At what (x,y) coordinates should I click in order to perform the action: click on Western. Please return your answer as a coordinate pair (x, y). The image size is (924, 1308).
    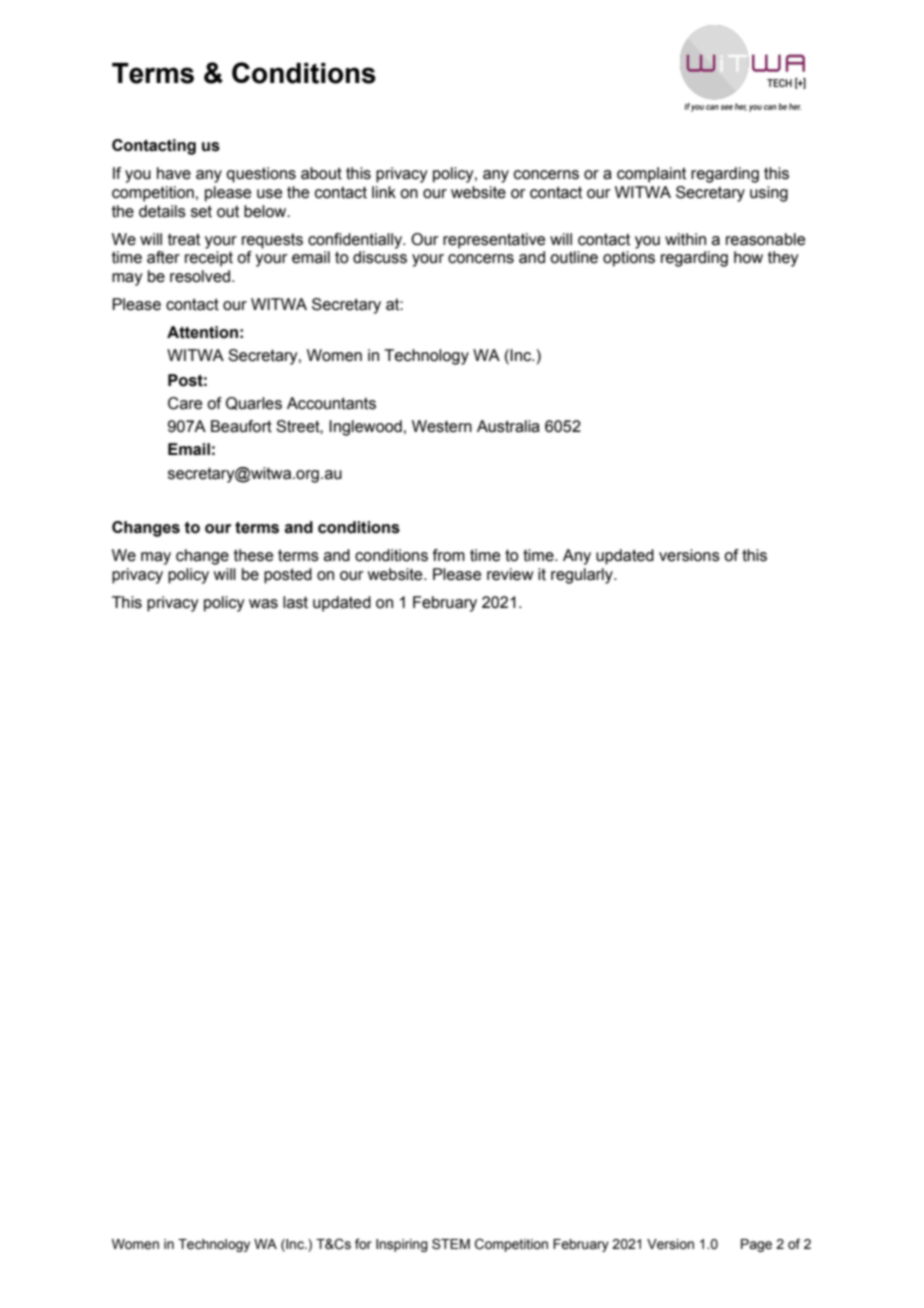
    Looking at the image, I should click on (442, 426).
